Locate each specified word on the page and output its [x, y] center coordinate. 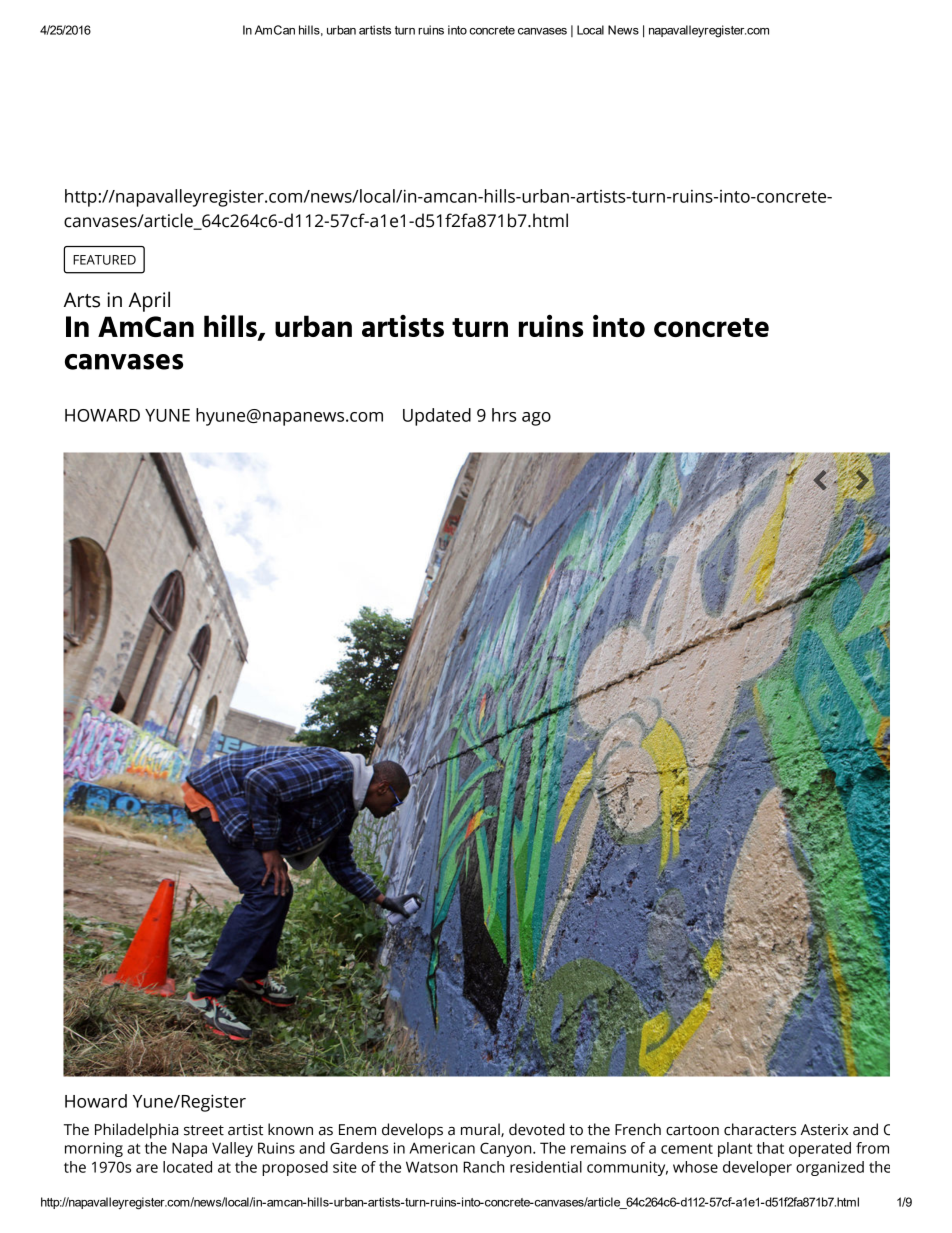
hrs [504, 415]
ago [536, 419]
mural [481, 1130]
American [442, 1148]
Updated [437, 417]
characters [760, 1129]
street [204, 1130]
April [149, 301]
